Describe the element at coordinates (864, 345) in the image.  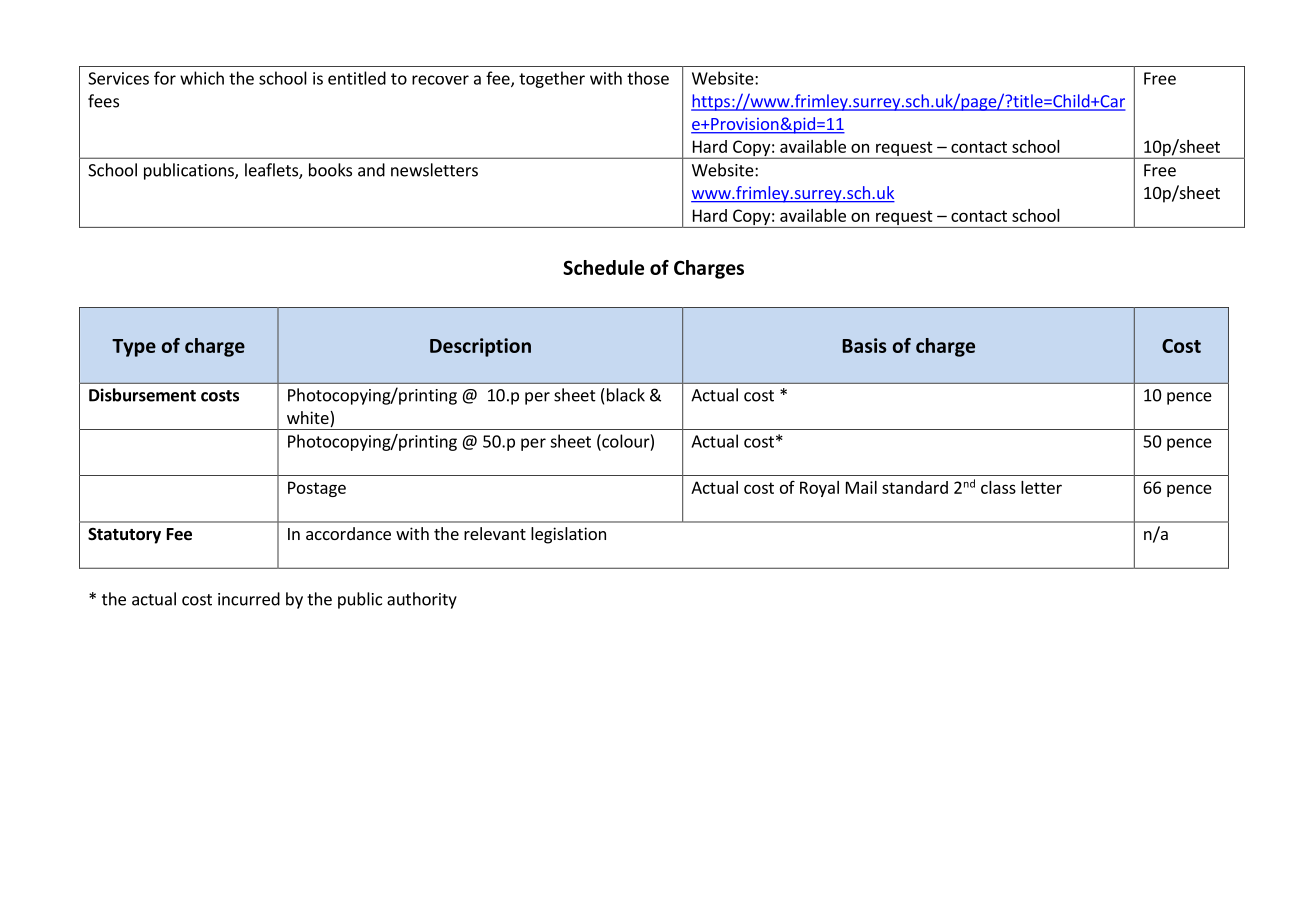
I see `Basis` at that location.
